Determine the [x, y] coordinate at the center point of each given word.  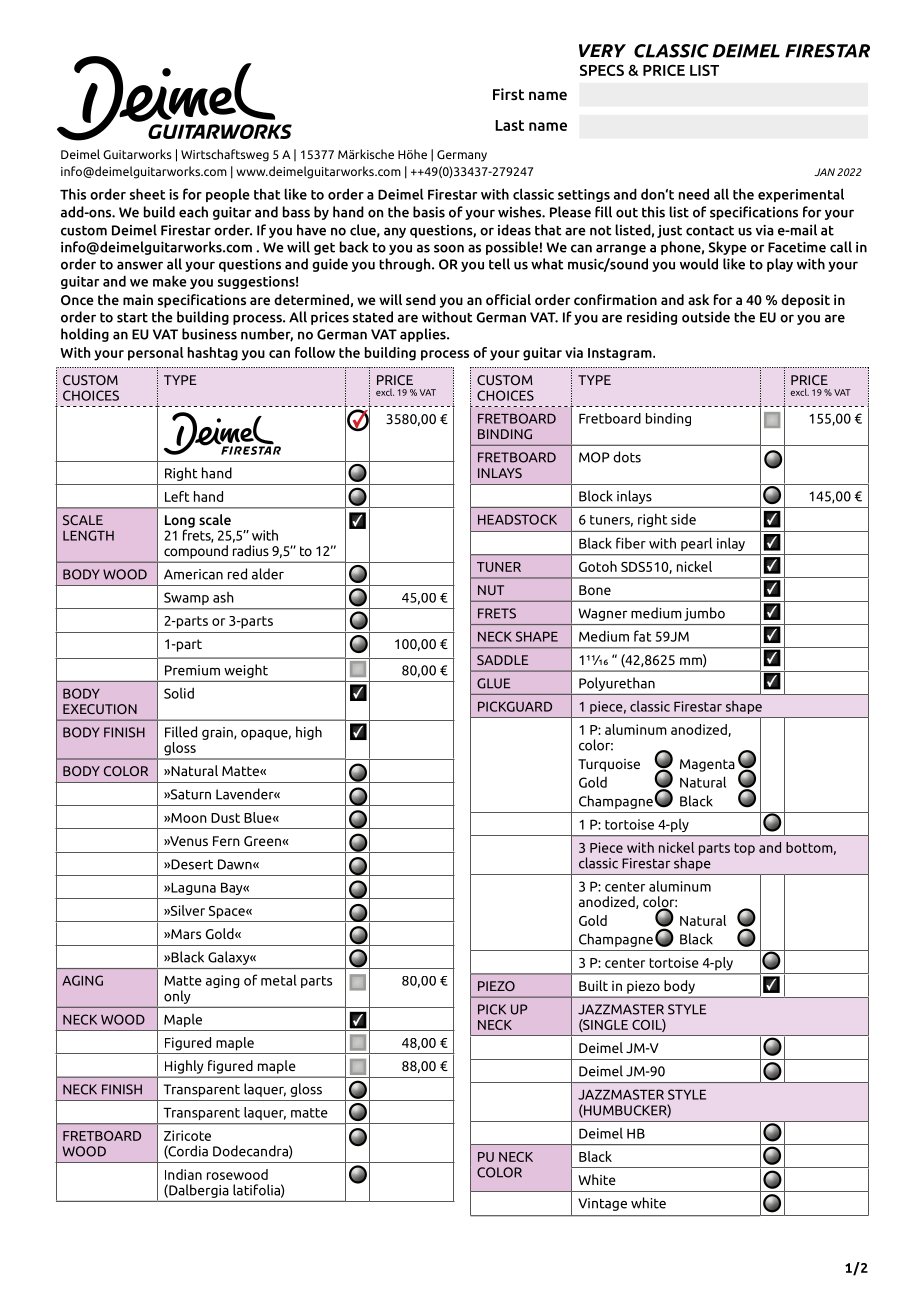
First [508, 94]
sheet [147, 194]
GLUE [493, 683]
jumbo [704, 614]
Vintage [602, 1204]
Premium [192, 670]
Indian [183, 1174]
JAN [824, 172]
